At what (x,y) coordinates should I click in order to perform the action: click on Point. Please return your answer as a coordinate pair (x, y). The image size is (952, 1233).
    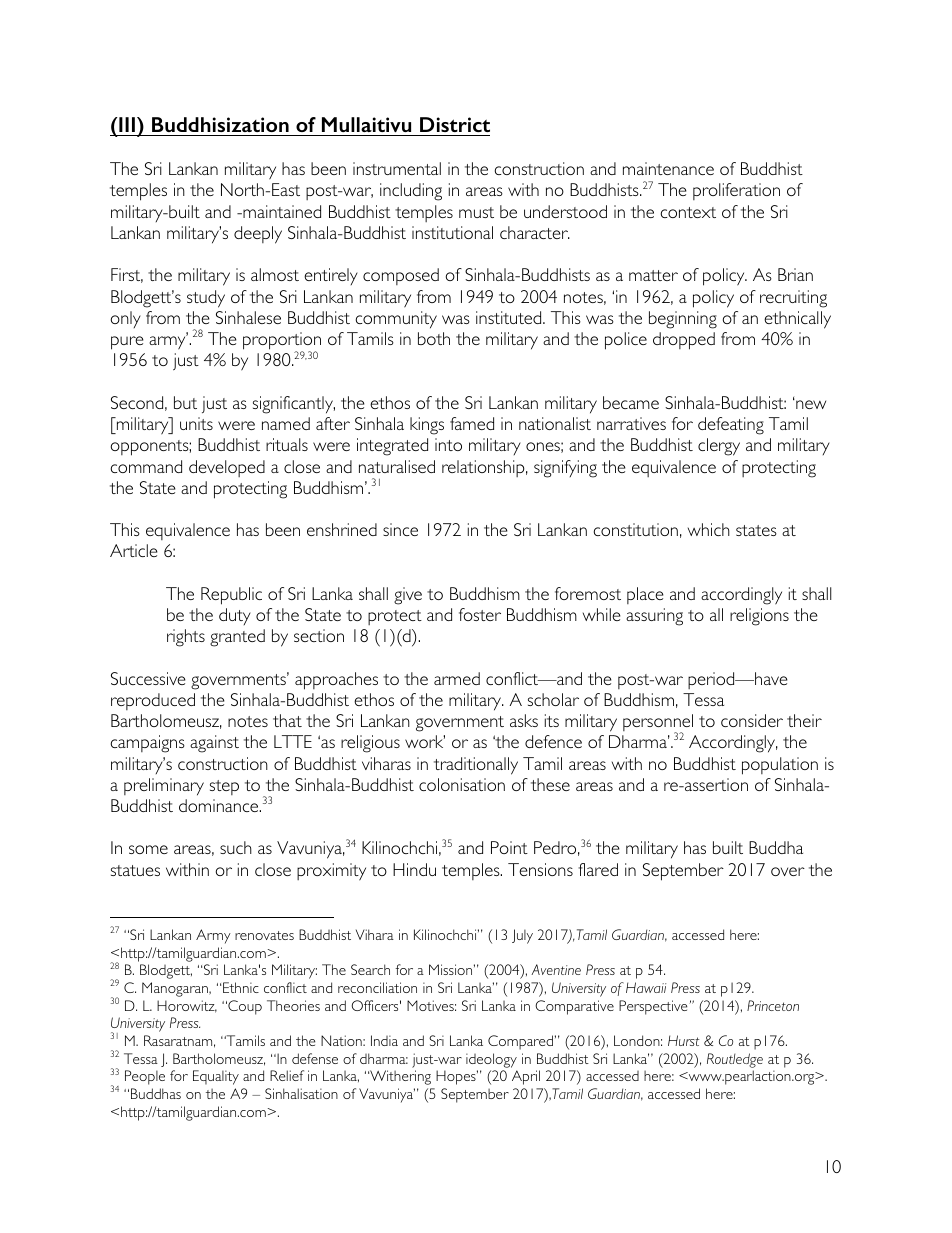
    Looking at the image, I should click on (509, 847).
